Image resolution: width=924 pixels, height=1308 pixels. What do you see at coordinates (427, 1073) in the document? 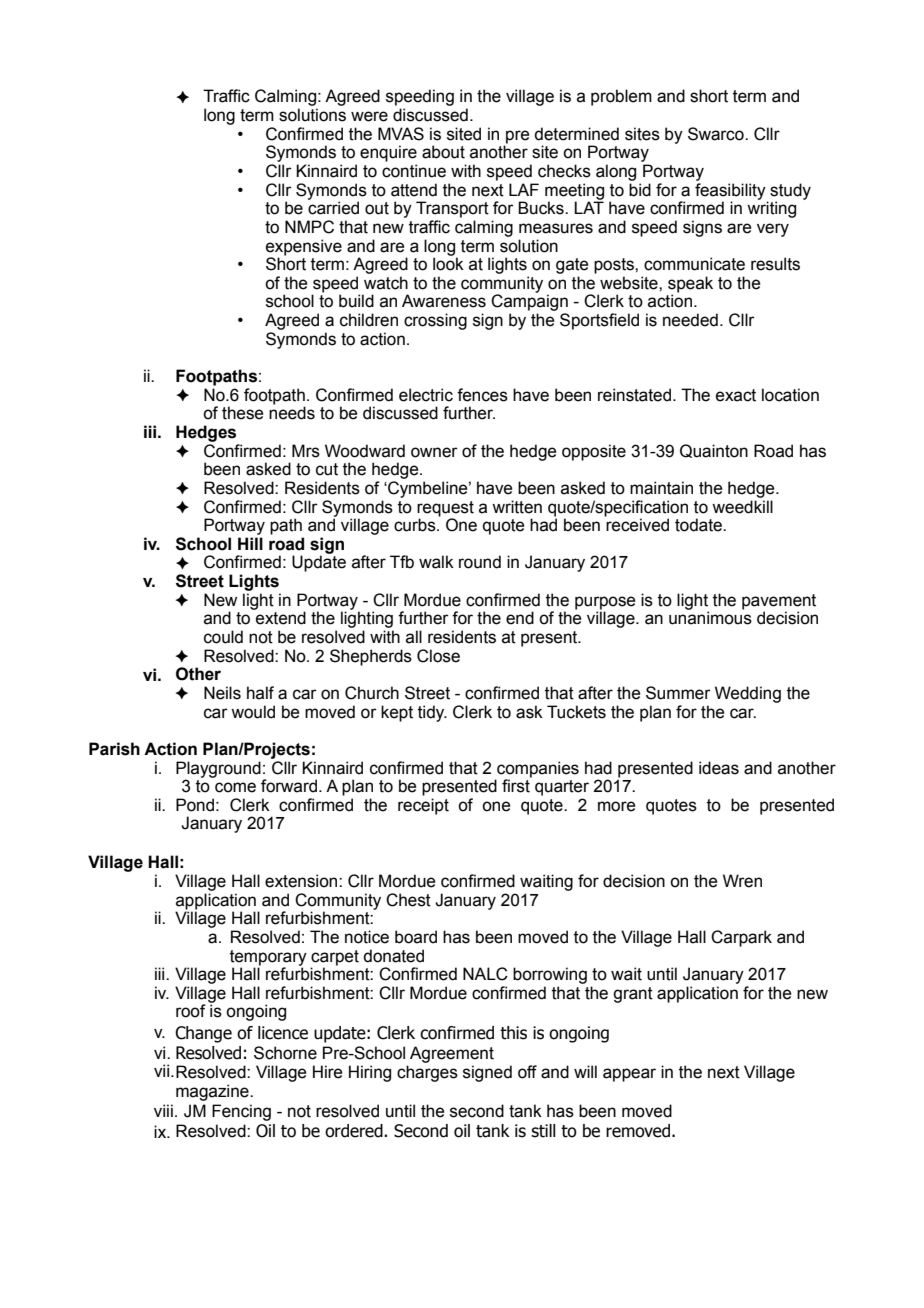
I see `charges` at bounding box center [427, 1073].
